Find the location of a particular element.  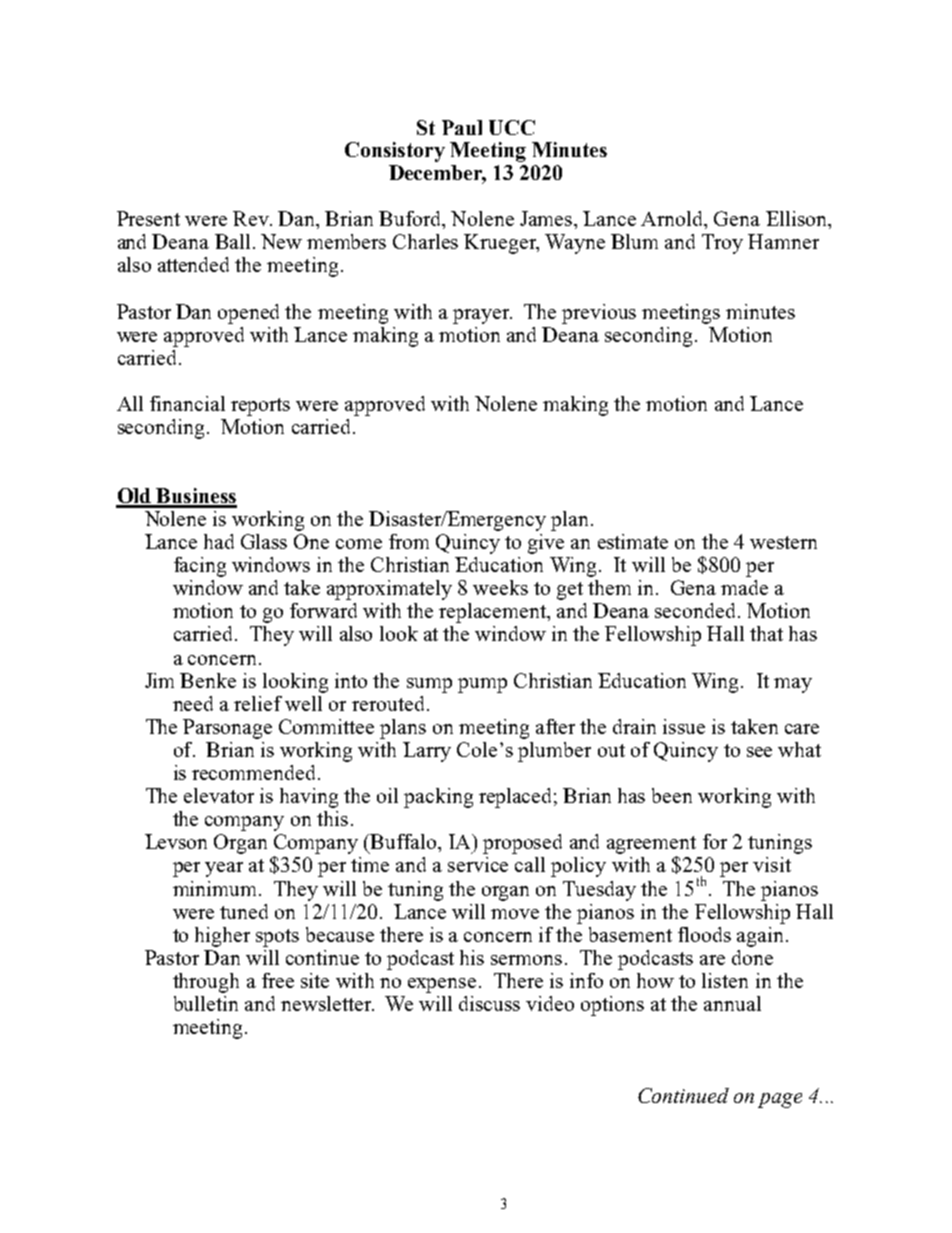

see is located at coordinates (759, 752).
